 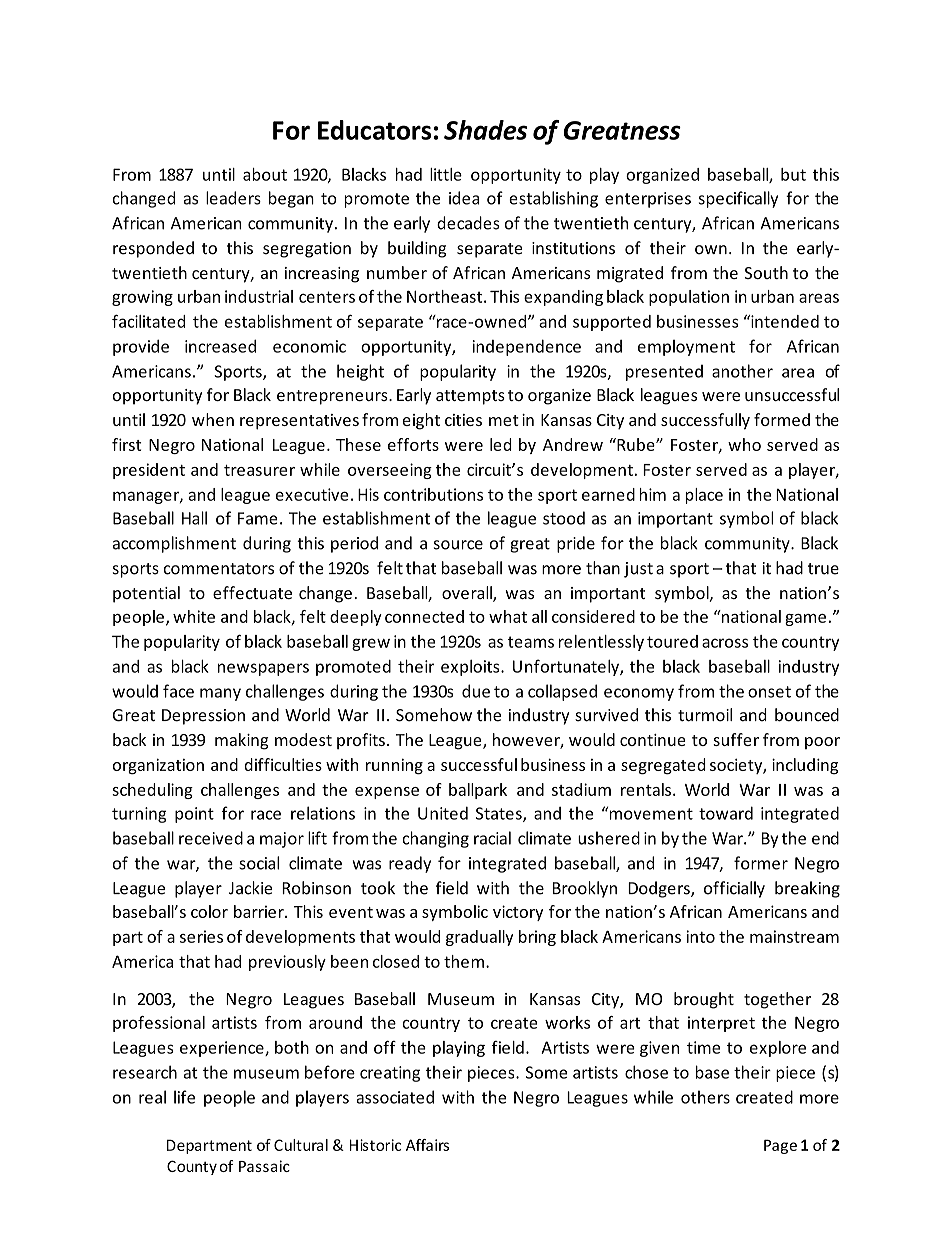 What do you see at coordinates (500, 814) in the document?
I see `States` at bounding box center [500, 814].
